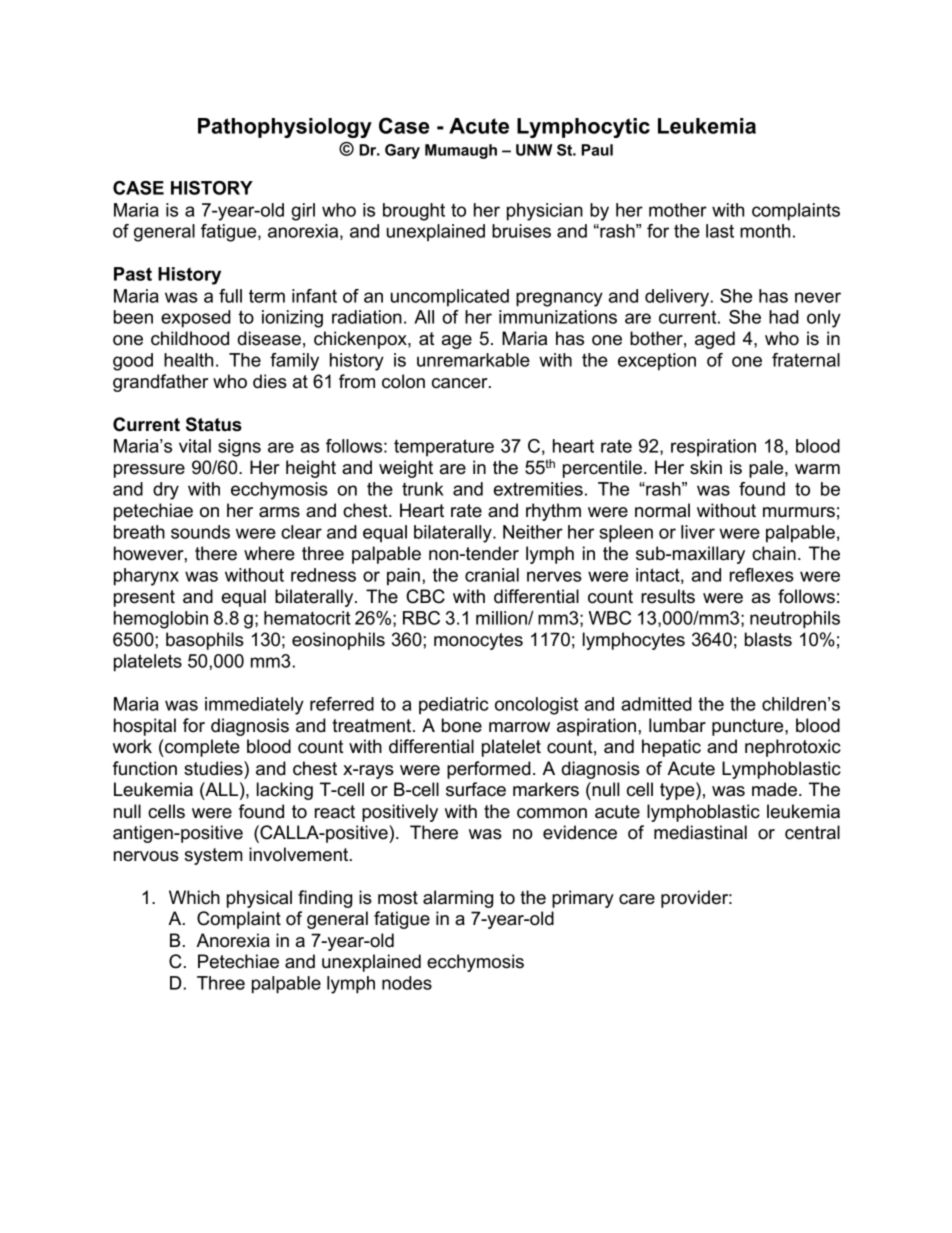  Describe the element at coordinates (285, 128) in the page. I see `Pathophysiology` at that location.
